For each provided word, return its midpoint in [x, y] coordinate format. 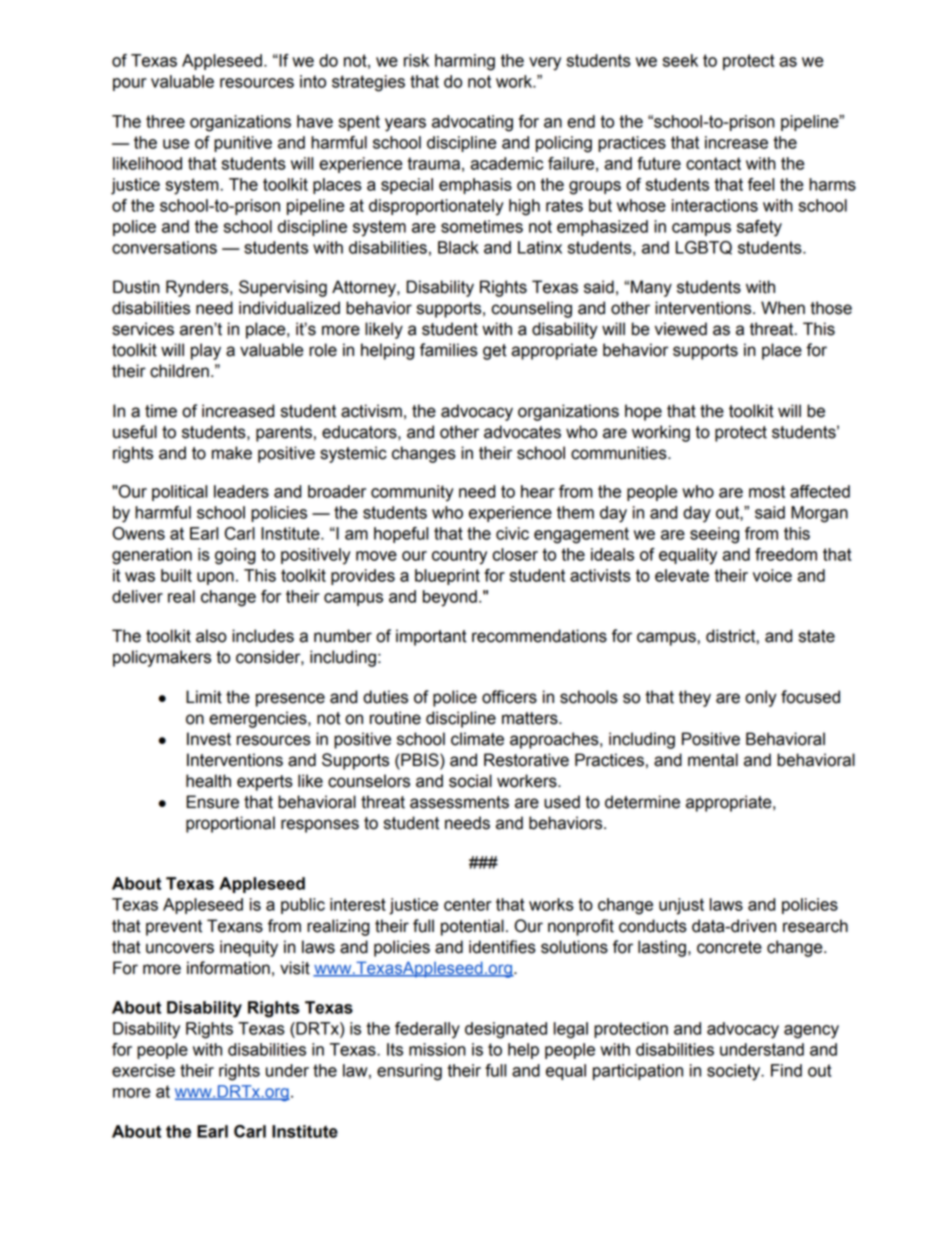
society [735, 1072]
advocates [522, 432]
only [761, 698]
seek [680, 60]
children [179, 371]
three [165, 121]
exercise [143, 1070]
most [767, 491]
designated [506, 1030]
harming [465, 62]
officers [509, 697]
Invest [209, 739]
